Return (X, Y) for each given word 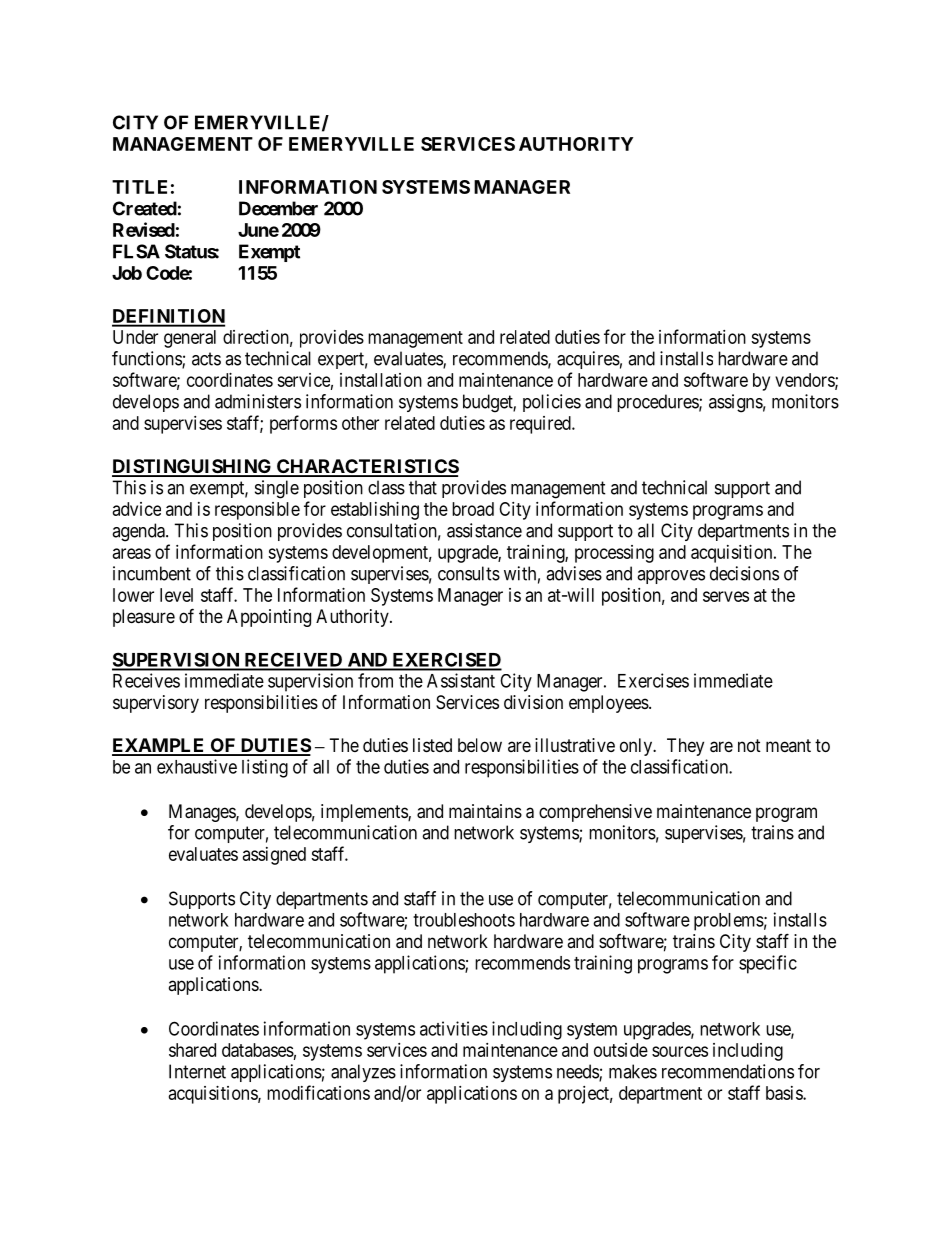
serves (726, 596)
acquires (588, 360)
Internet (197, 1071)
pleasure (144, 618)
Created (145, 208)
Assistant (461, 680)
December (278, 208)
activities (454, 1028)
